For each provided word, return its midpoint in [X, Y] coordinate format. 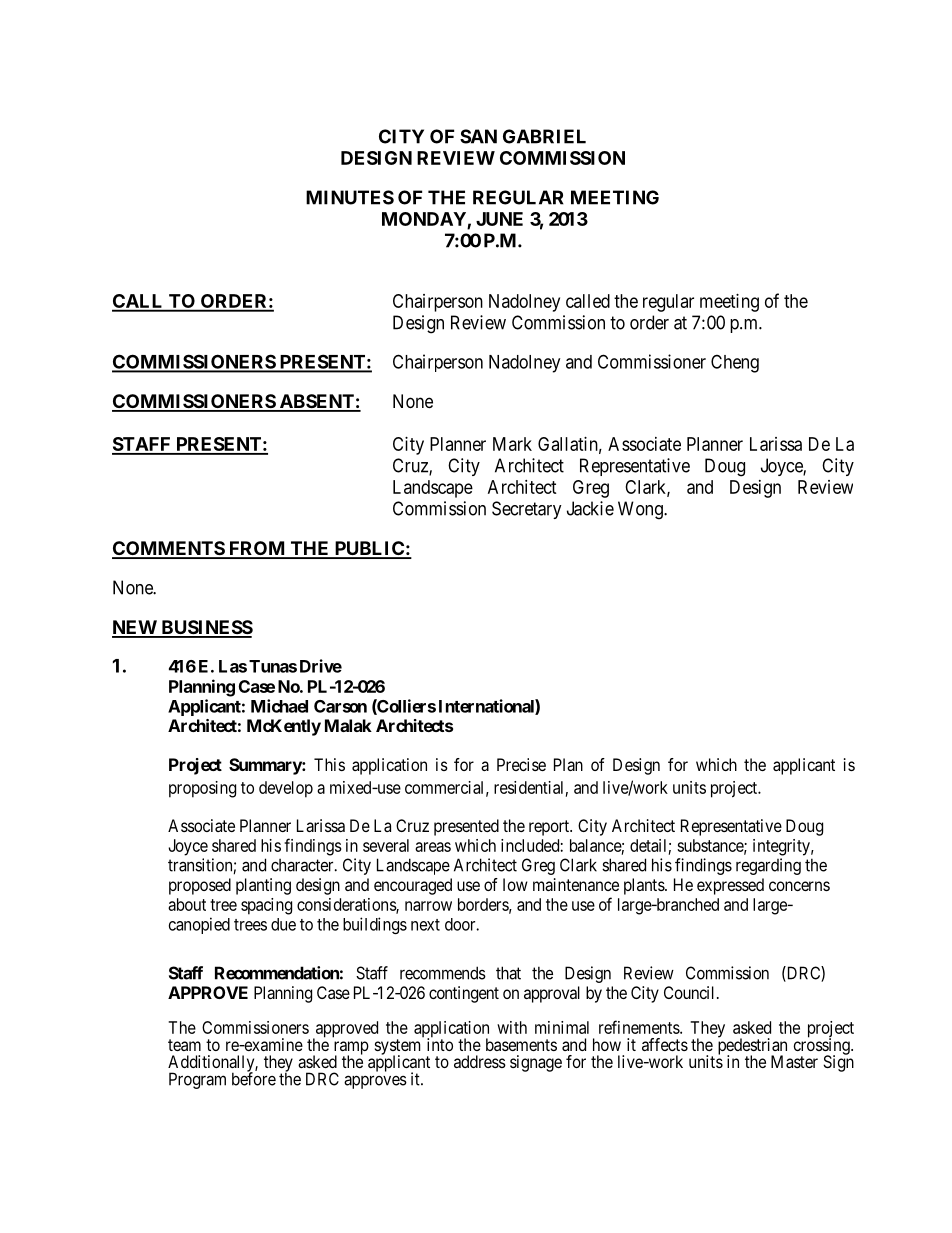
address [480, 1061]
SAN [478, 136]
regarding [768, 866]
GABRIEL [544, 136]
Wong [641, 510]
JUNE [499, 219]
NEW [135, 628]
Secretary [527, 510]
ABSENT [316, 402]
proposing [202, 789]
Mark [512, 444]
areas [433, 847]
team [184, 1045]
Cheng [735, 363]
